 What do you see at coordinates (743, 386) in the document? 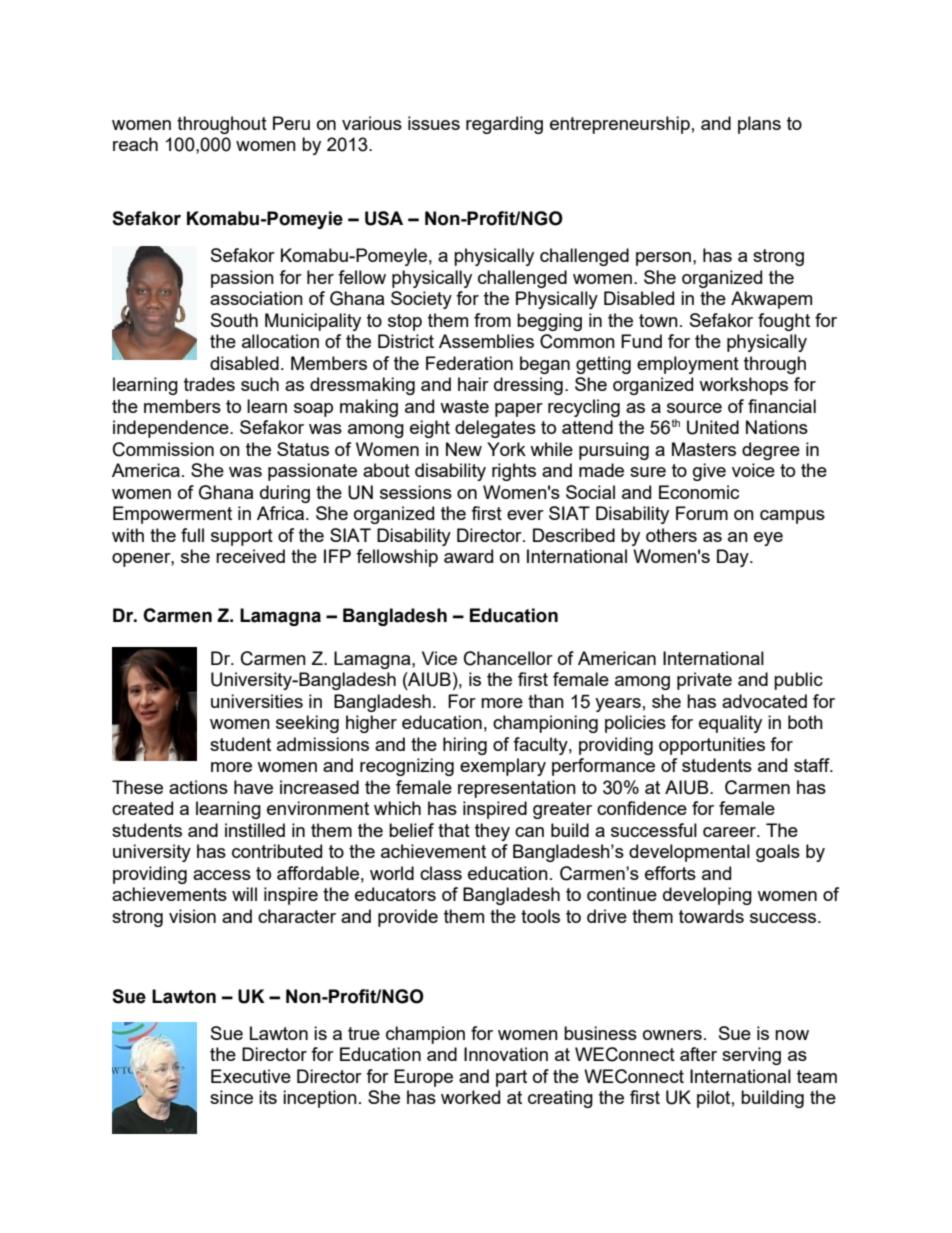
I see `workshops` at bounding box center [743, 386].
